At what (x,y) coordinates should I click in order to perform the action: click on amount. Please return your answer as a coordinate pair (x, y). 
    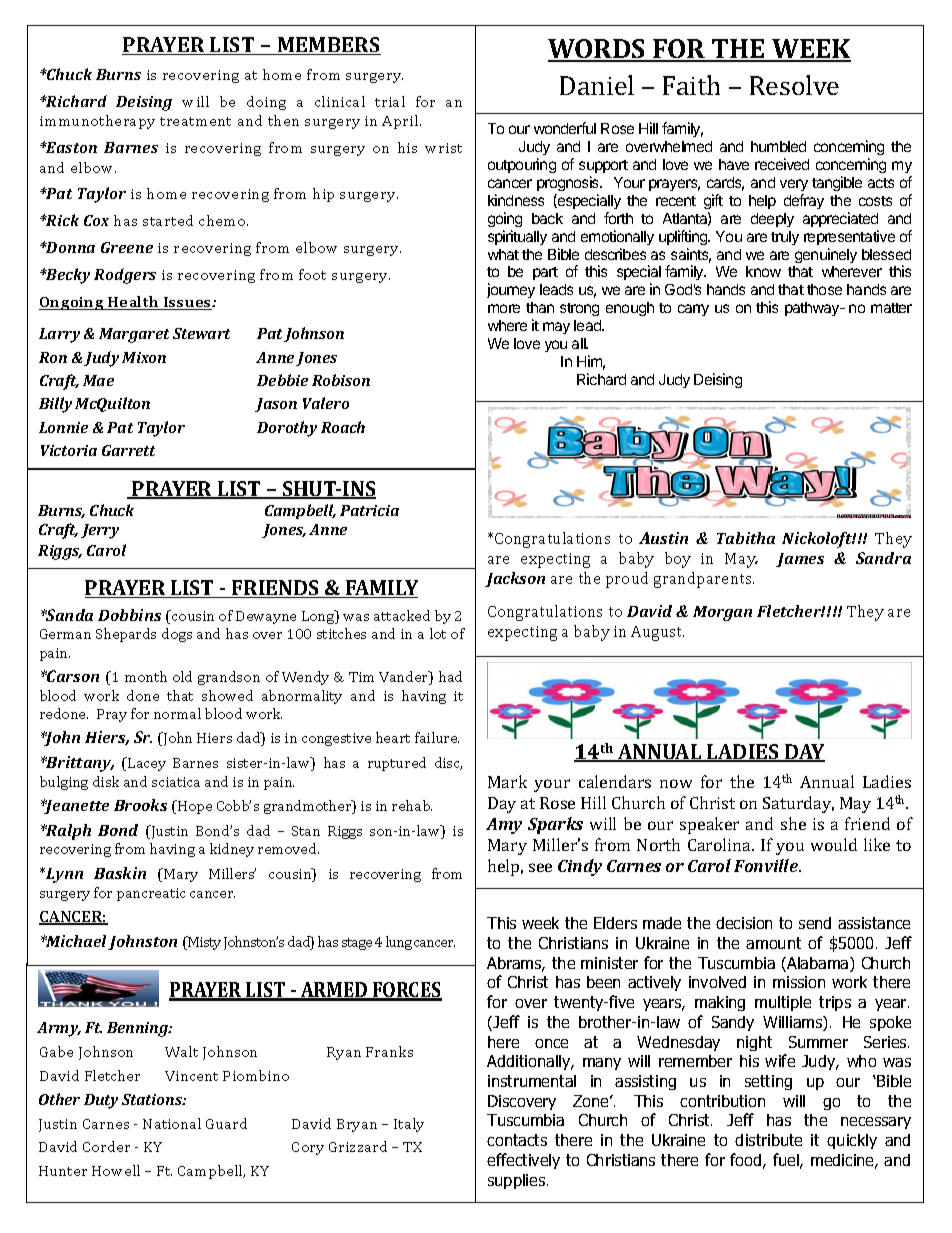
    Looking at the image, I should click on (773, 943).
